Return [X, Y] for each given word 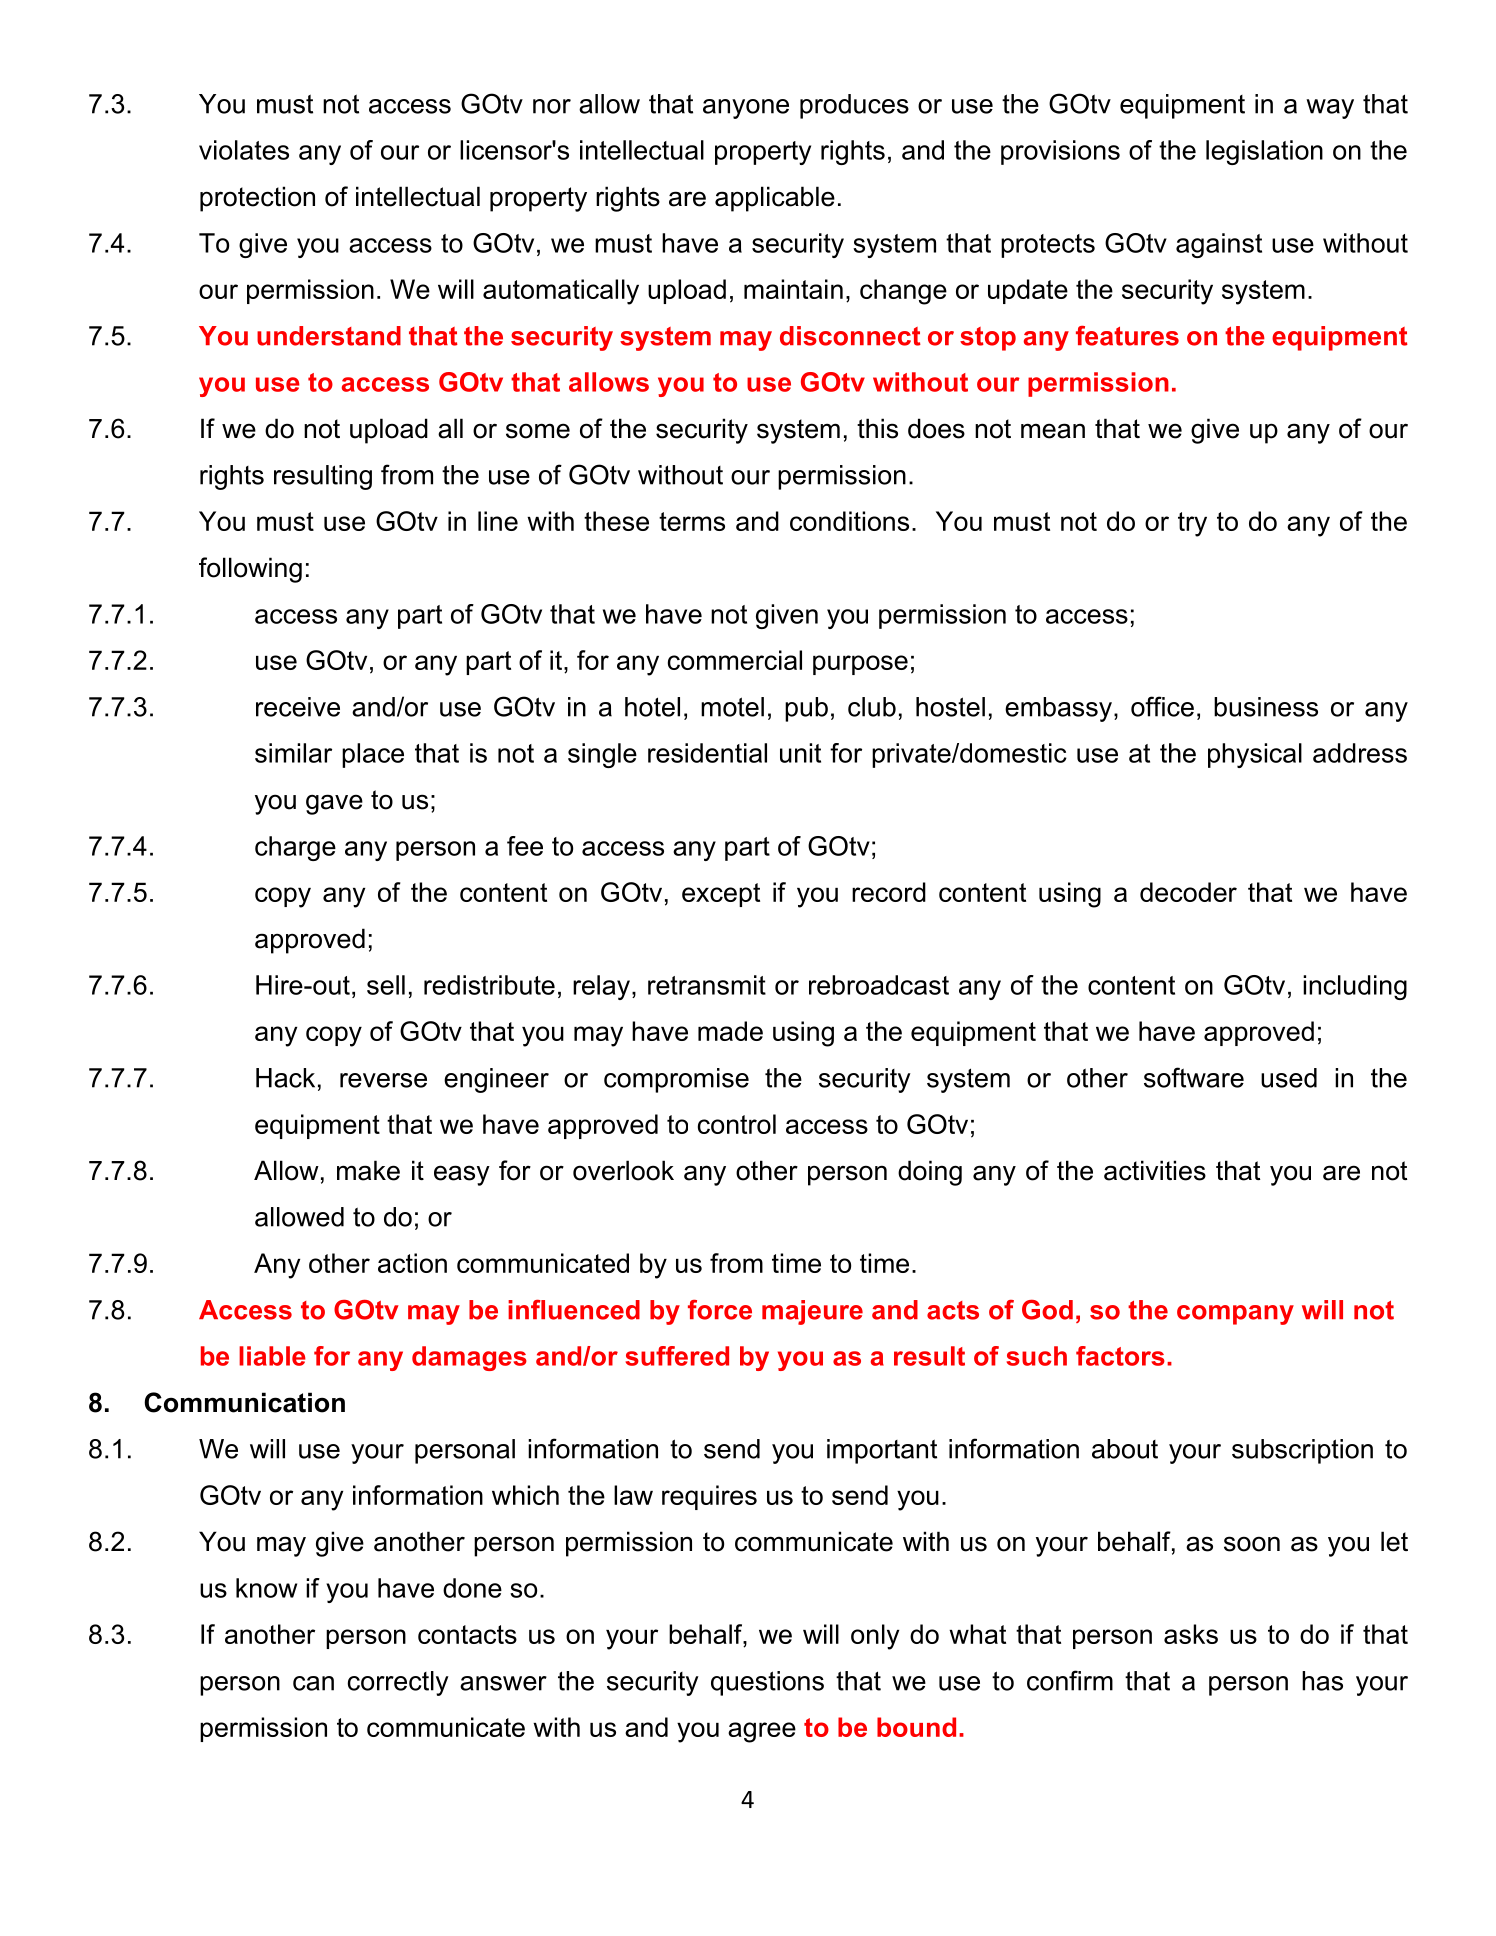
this [877, 428]
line [498, 521]
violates [244, 150]
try [1192, 524]
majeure [812, 1312]
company [1235, 1315]
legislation [1264, 152]
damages [469, 1358]
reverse [383, 1080]
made [730, 1031]
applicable [775, 199]
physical [1255, 755]
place [373, 755]
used [1289, 1078]
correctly [398, 1683]
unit [800, 753]
